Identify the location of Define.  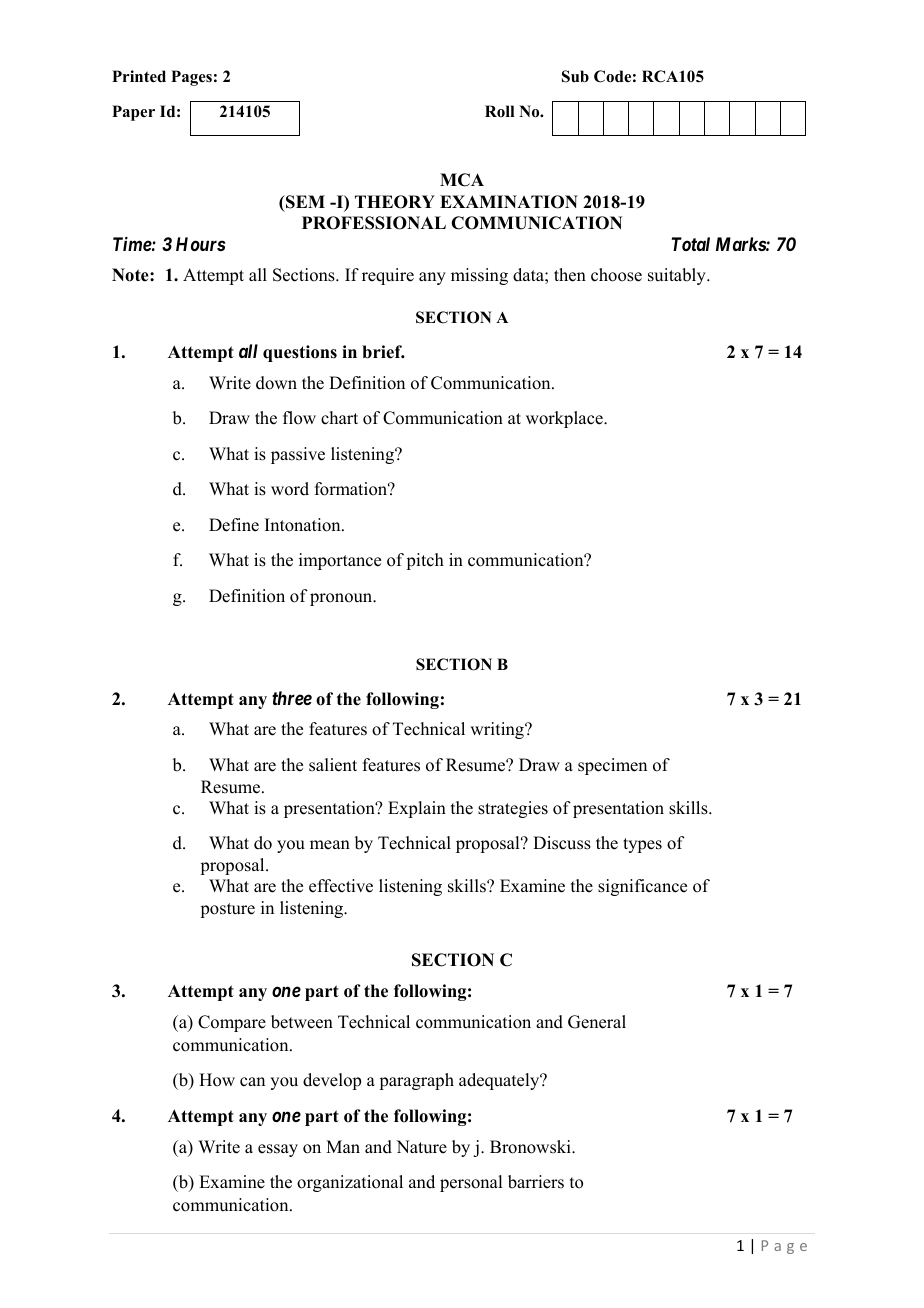
(234, 525).
